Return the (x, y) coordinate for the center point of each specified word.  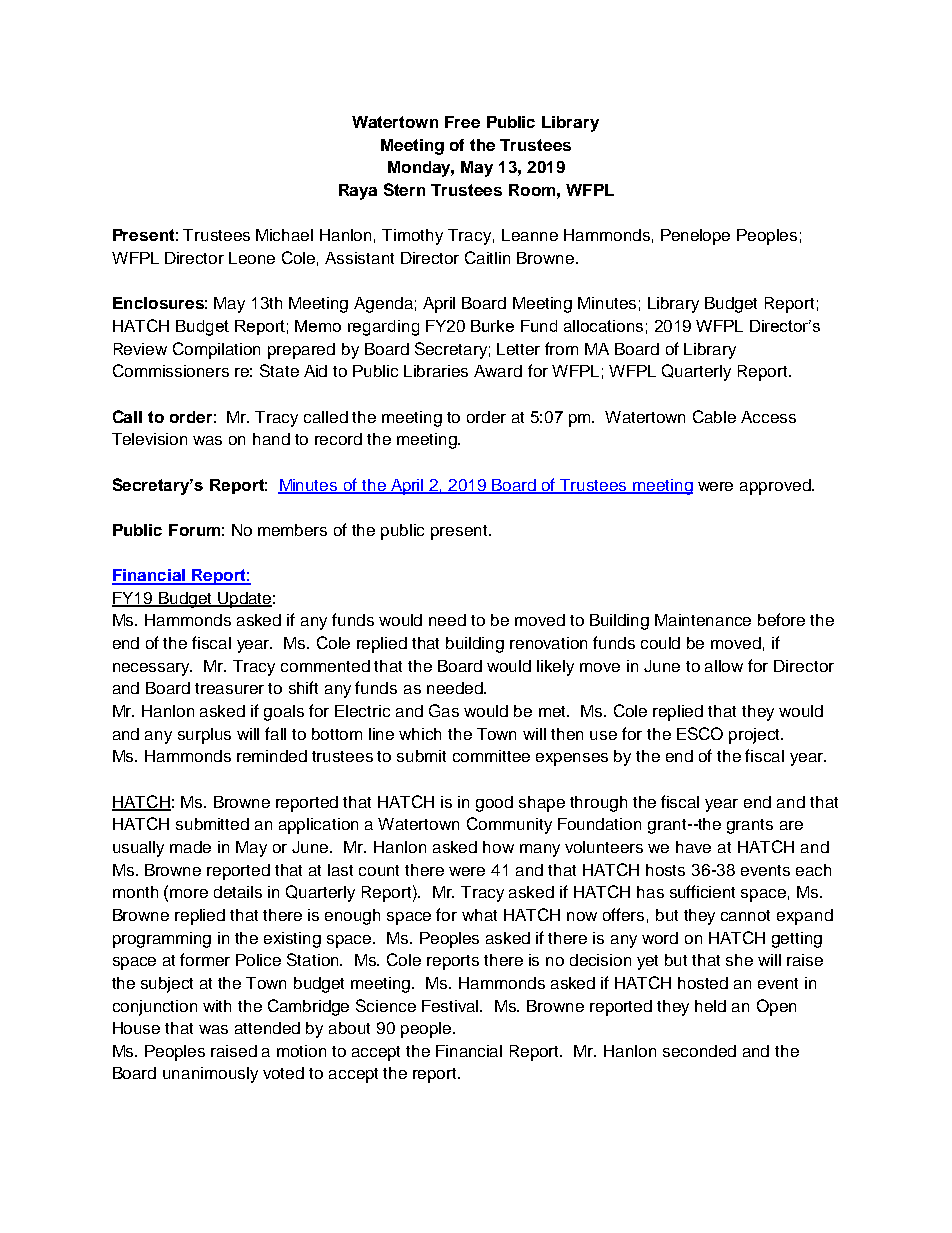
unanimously (210, 1075)
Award (498, 371)
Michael (284, 235)
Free (462, 122)
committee (491, 756)
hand (271, 439)
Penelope (695, 237)
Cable (714, 416)
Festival (451, 1006)
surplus (204, 736)
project (756, 736)
